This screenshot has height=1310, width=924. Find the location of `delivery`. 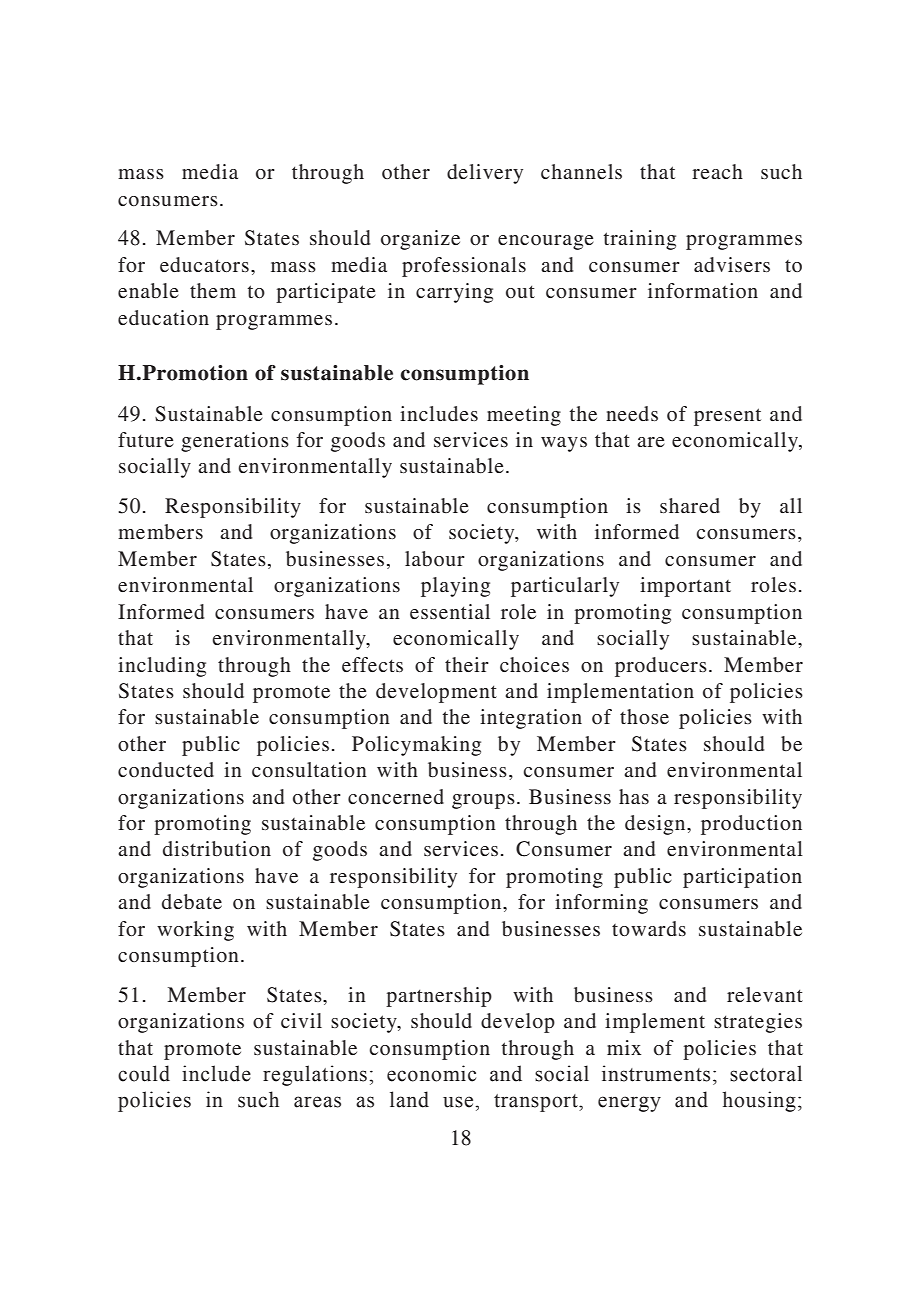

delivery is located at coordinates (485, 174).
